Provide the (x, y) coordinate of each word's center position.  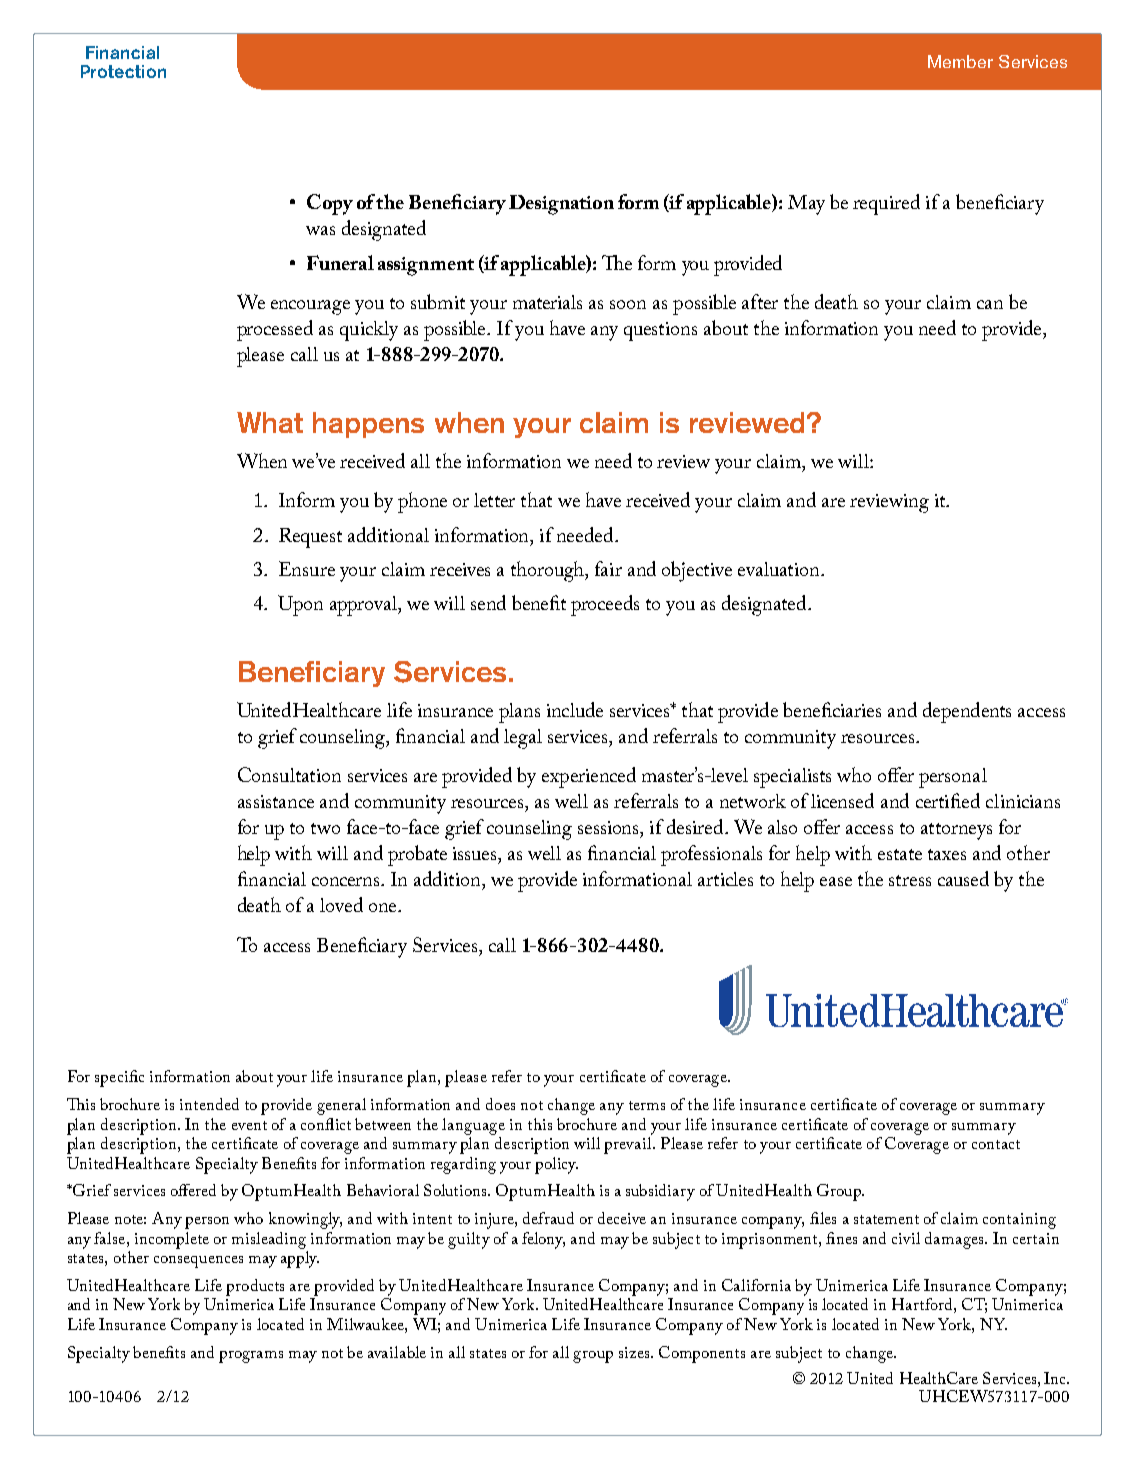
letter (494, 500)
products (255, 1287)
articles (725, 879)
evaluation (780, 569)
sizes (635, 1352)
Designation (561, 205)
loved (341, 904)
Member (960, 61)
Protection (123, 71)
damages (955, 1240)
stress (910, 880)
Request (310, 538)
